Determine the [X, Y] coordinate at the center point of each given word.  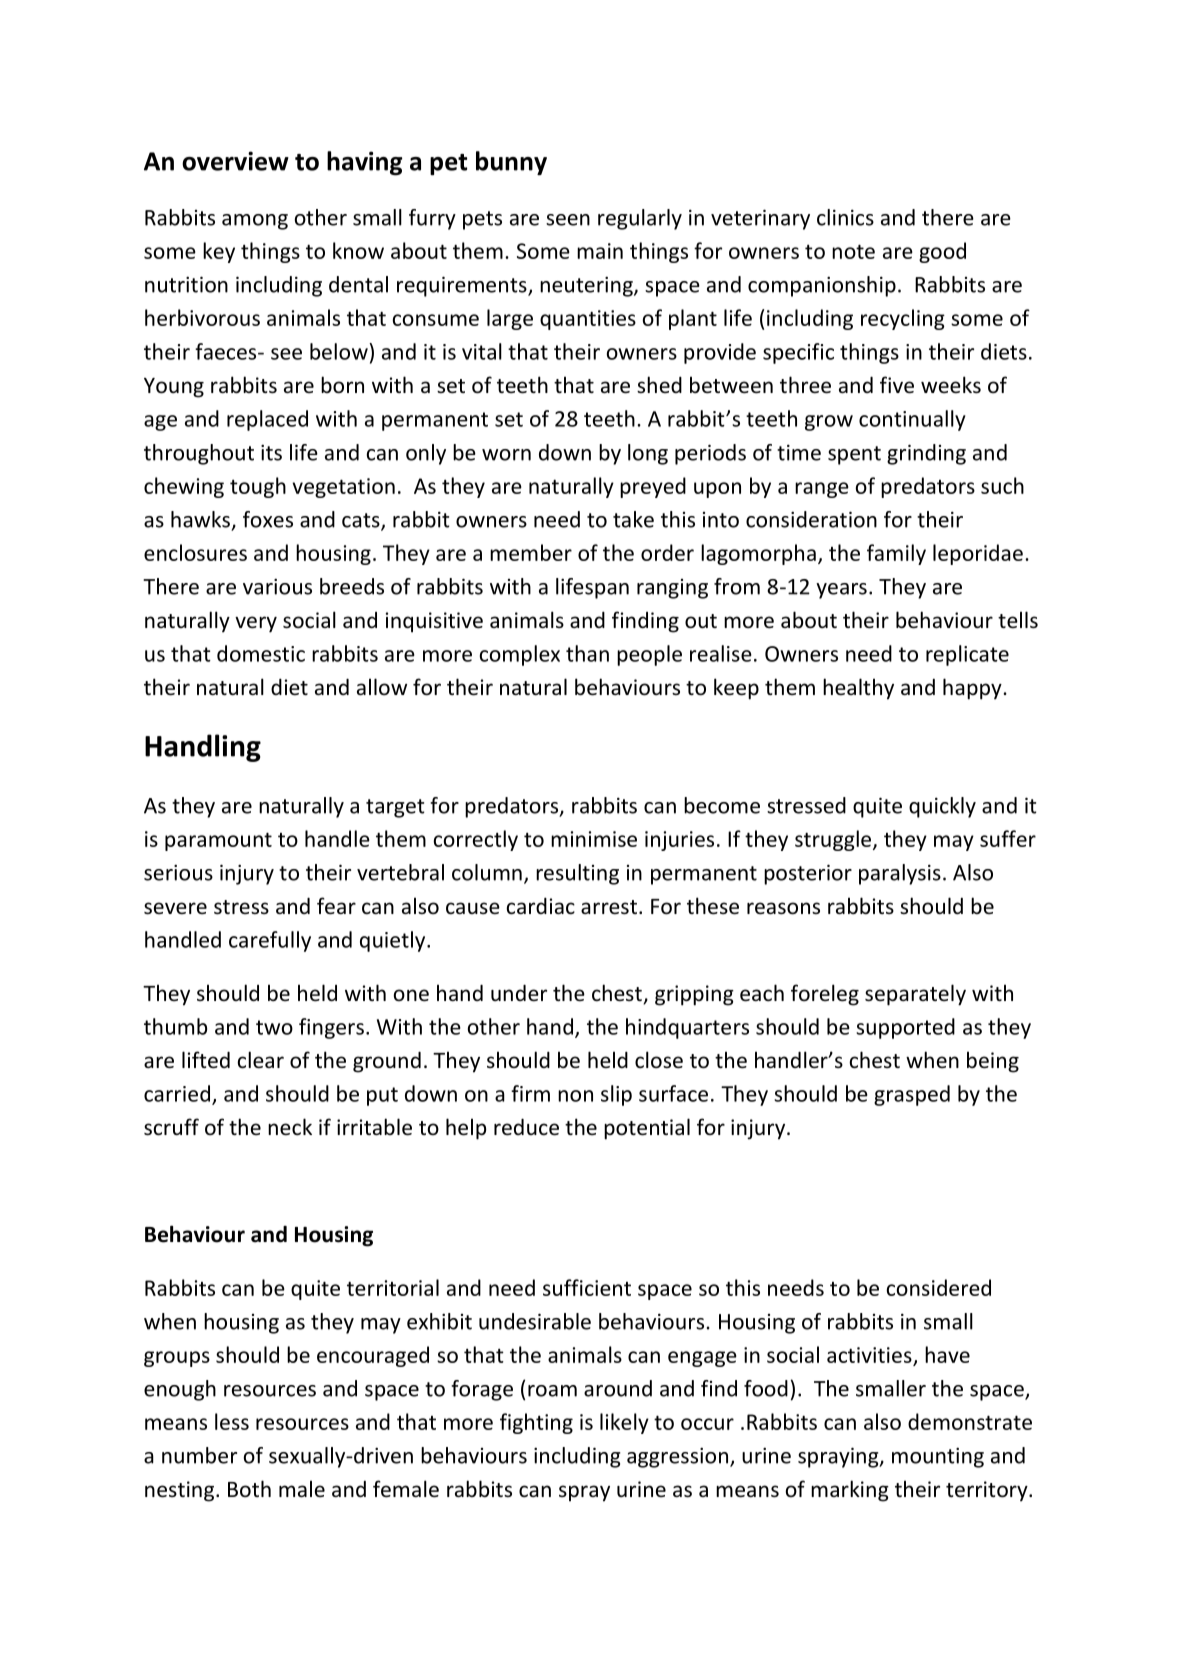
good [942, 252]
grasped [912, 1095]
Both [249, 1488]
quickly [942, 807]
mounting [938, 1457]
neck [290, 1127]
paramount [218, 841]
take [633, 519]
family [896, 554]
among [255, 222]
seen [568, 220]
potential [647, 1129]
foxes [268, 519]
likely [624, 1423]
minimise [594, 839]
